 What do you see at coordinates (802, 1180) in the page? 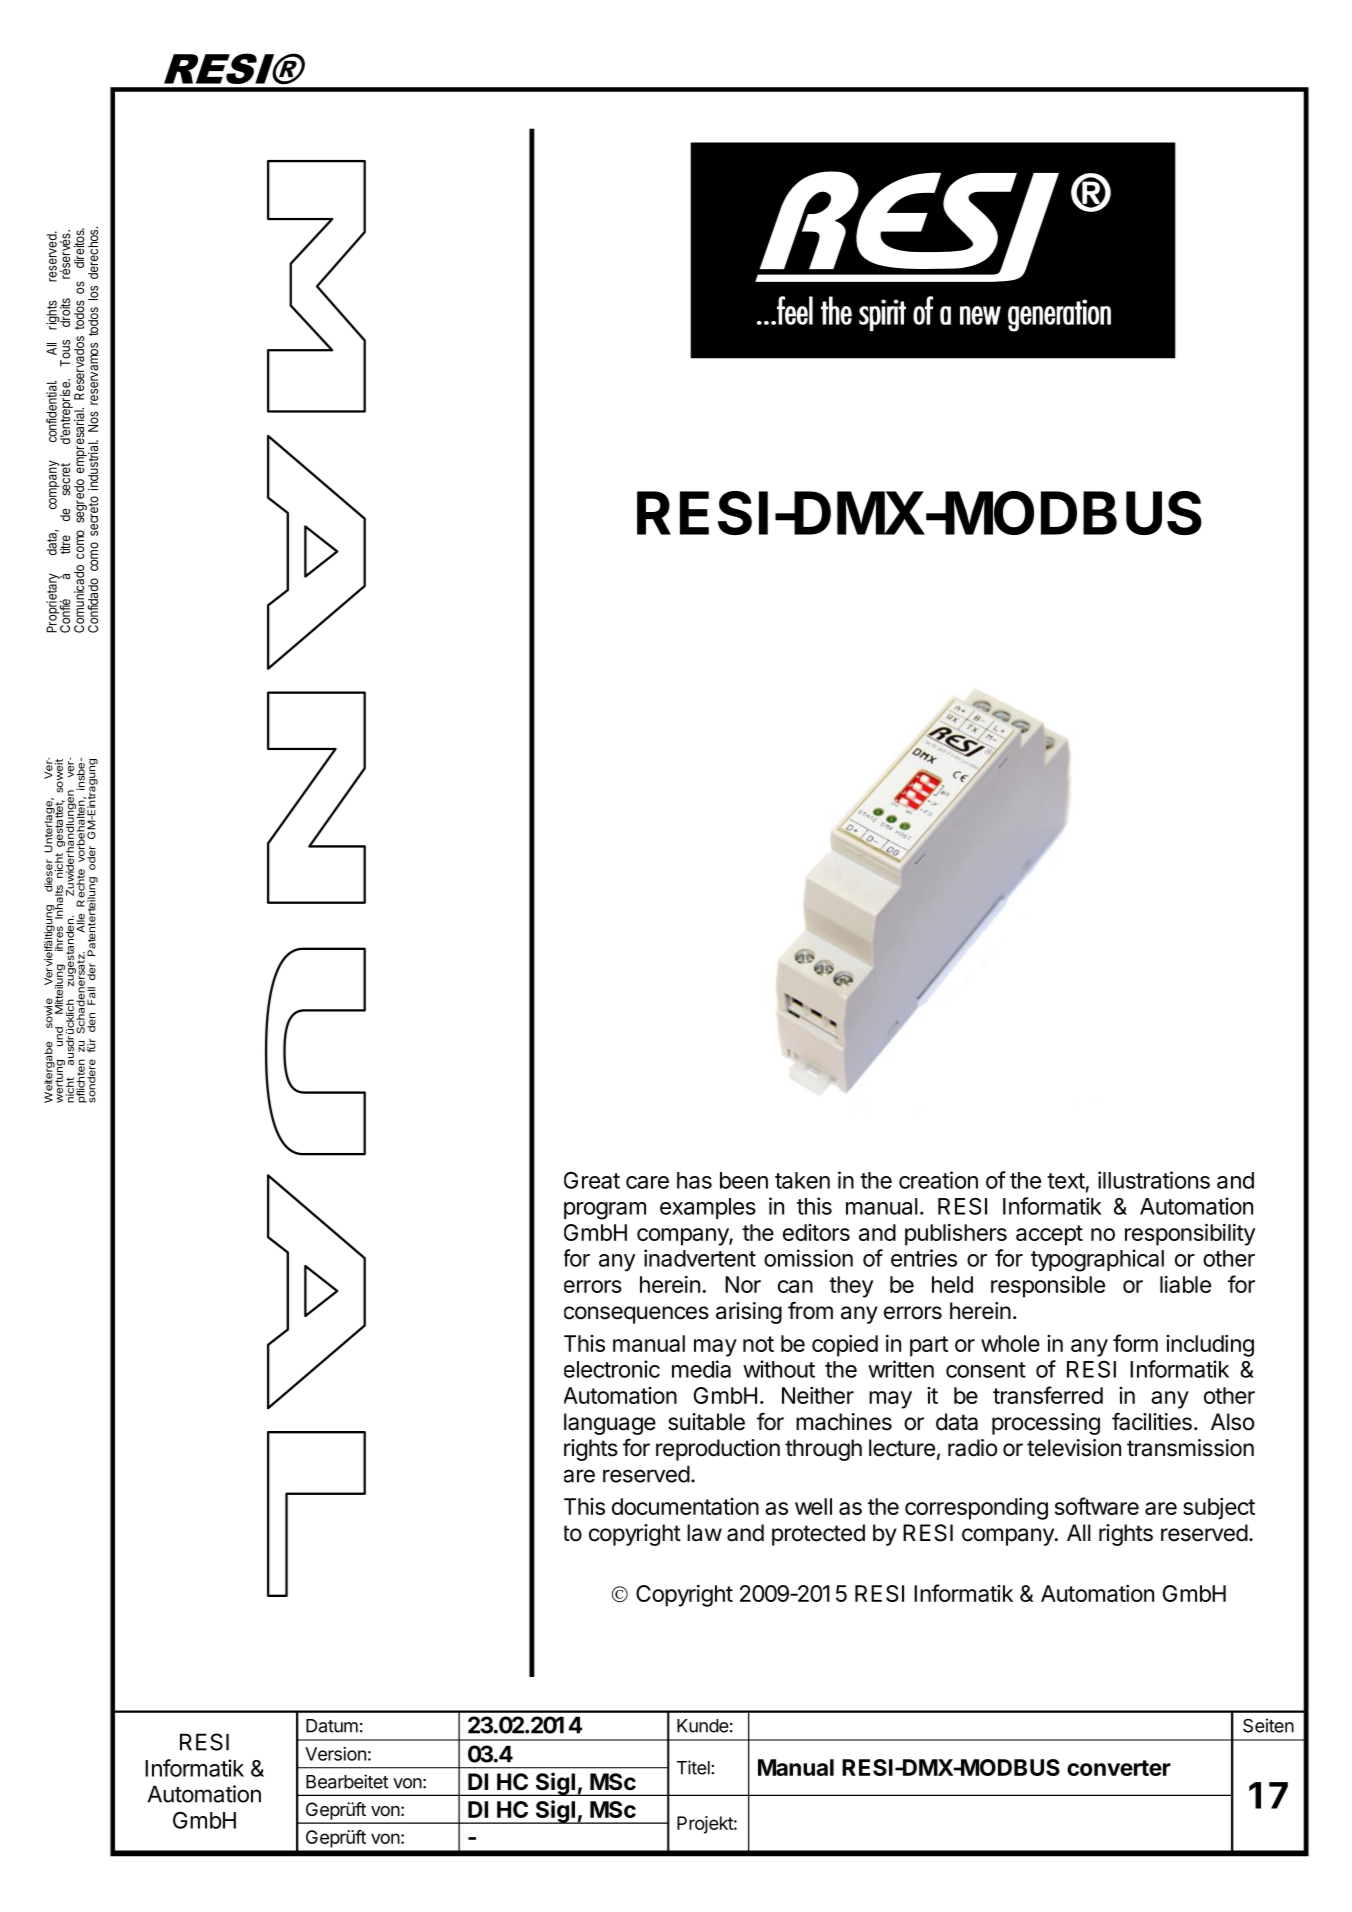
I see `taken` at bounding box center [802, 1180].
